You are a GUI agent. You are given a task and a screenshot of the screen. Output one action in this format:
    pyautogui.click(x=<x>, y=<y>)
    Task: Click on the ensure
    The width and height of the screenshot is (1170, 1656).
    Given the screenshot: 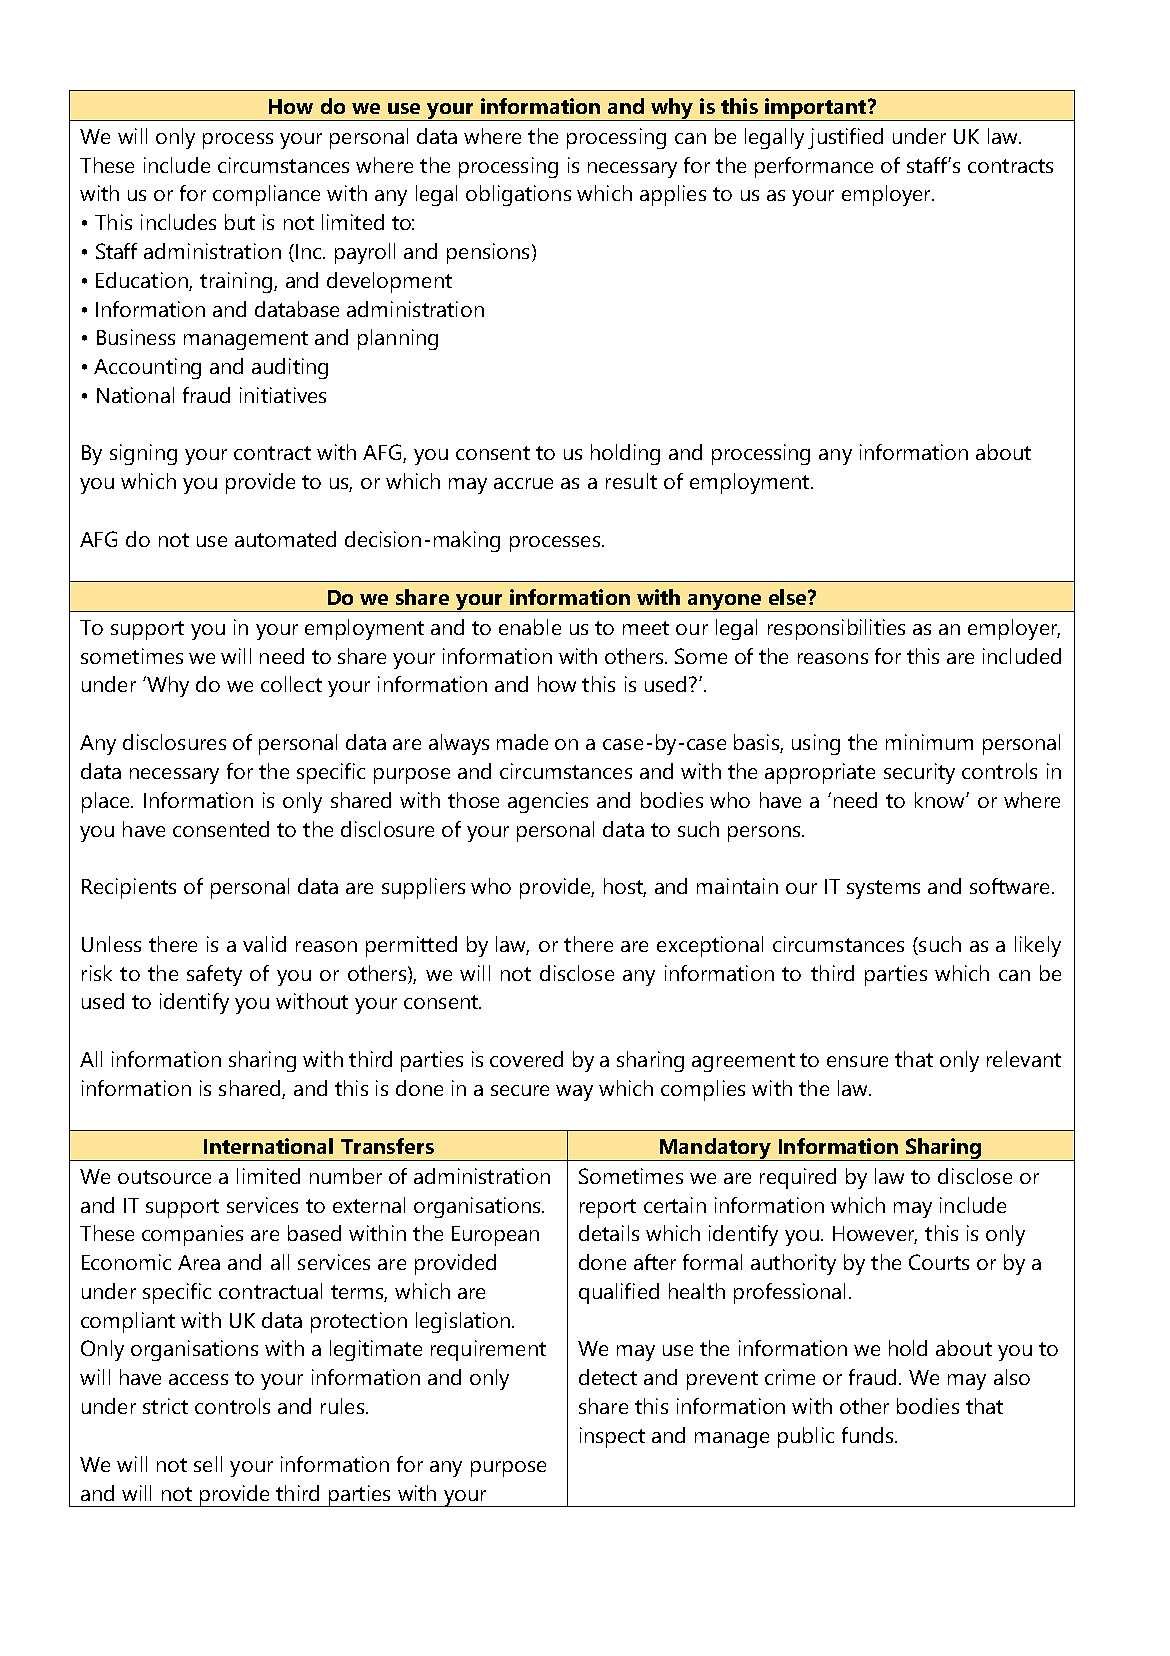 What is the action you would take?
    pyautogui.click(x=857, y=1061)
